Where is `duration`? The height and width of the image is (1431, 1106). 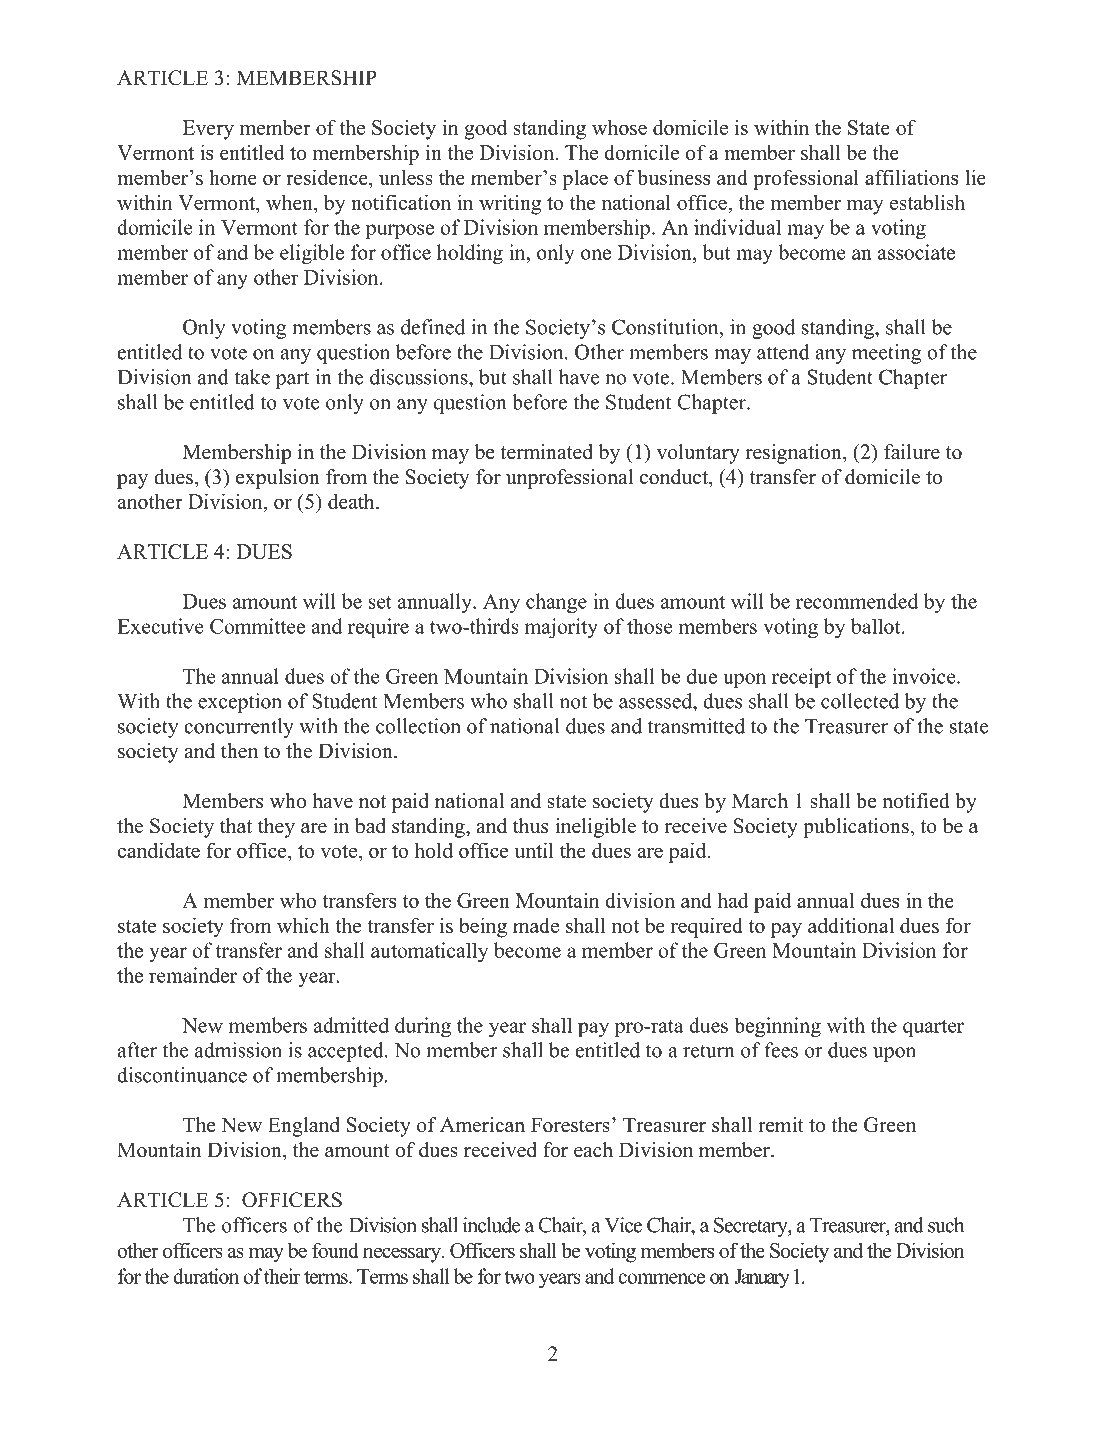 duration is located at coordinates (206, 1276).
